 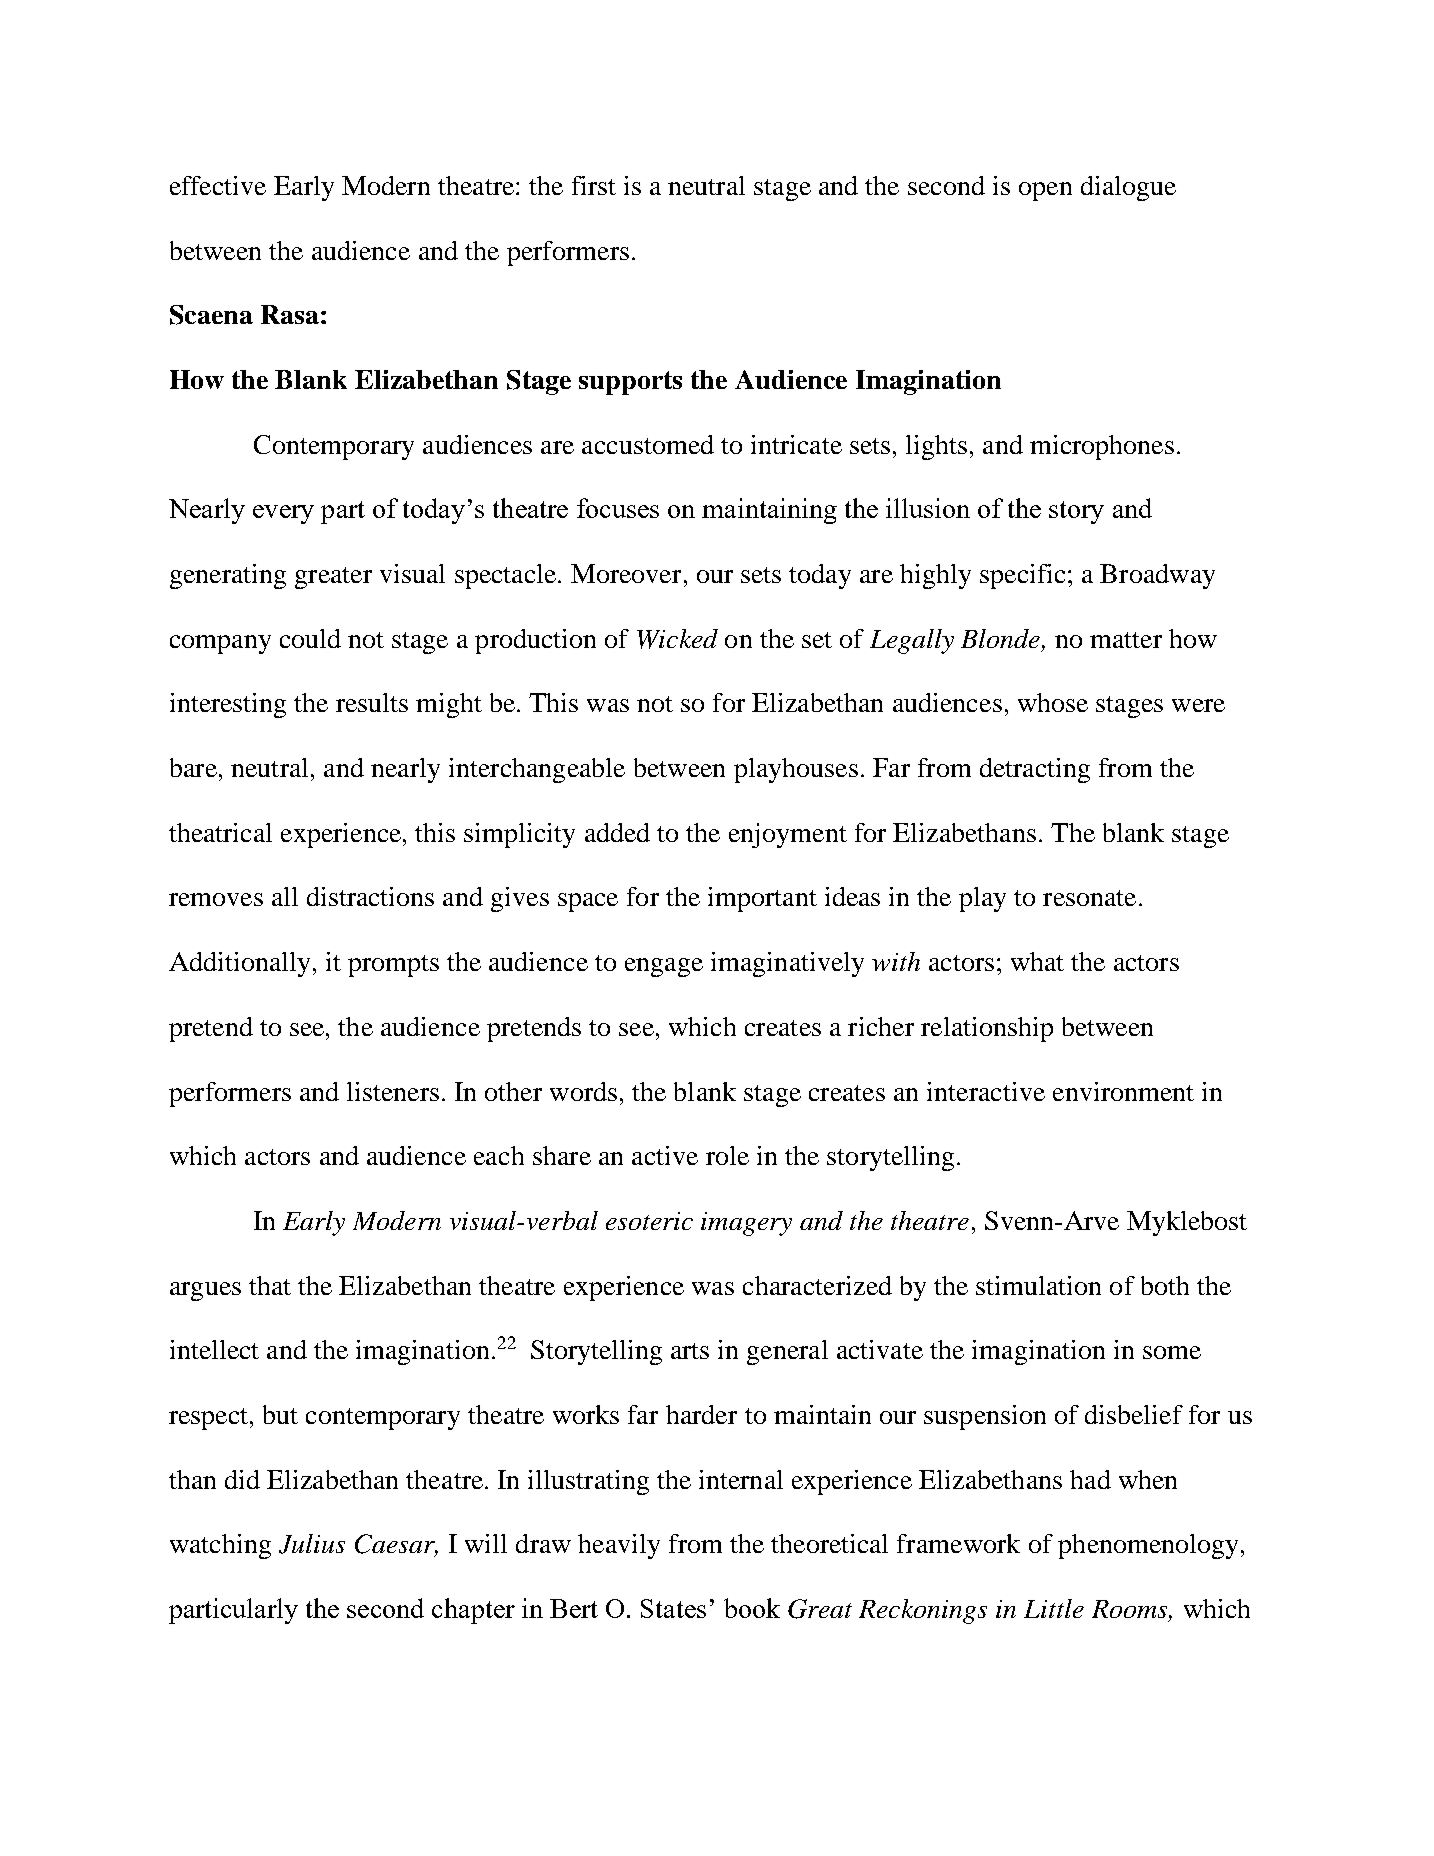 I want to click on microphones, so click(x=1102, y=447).
